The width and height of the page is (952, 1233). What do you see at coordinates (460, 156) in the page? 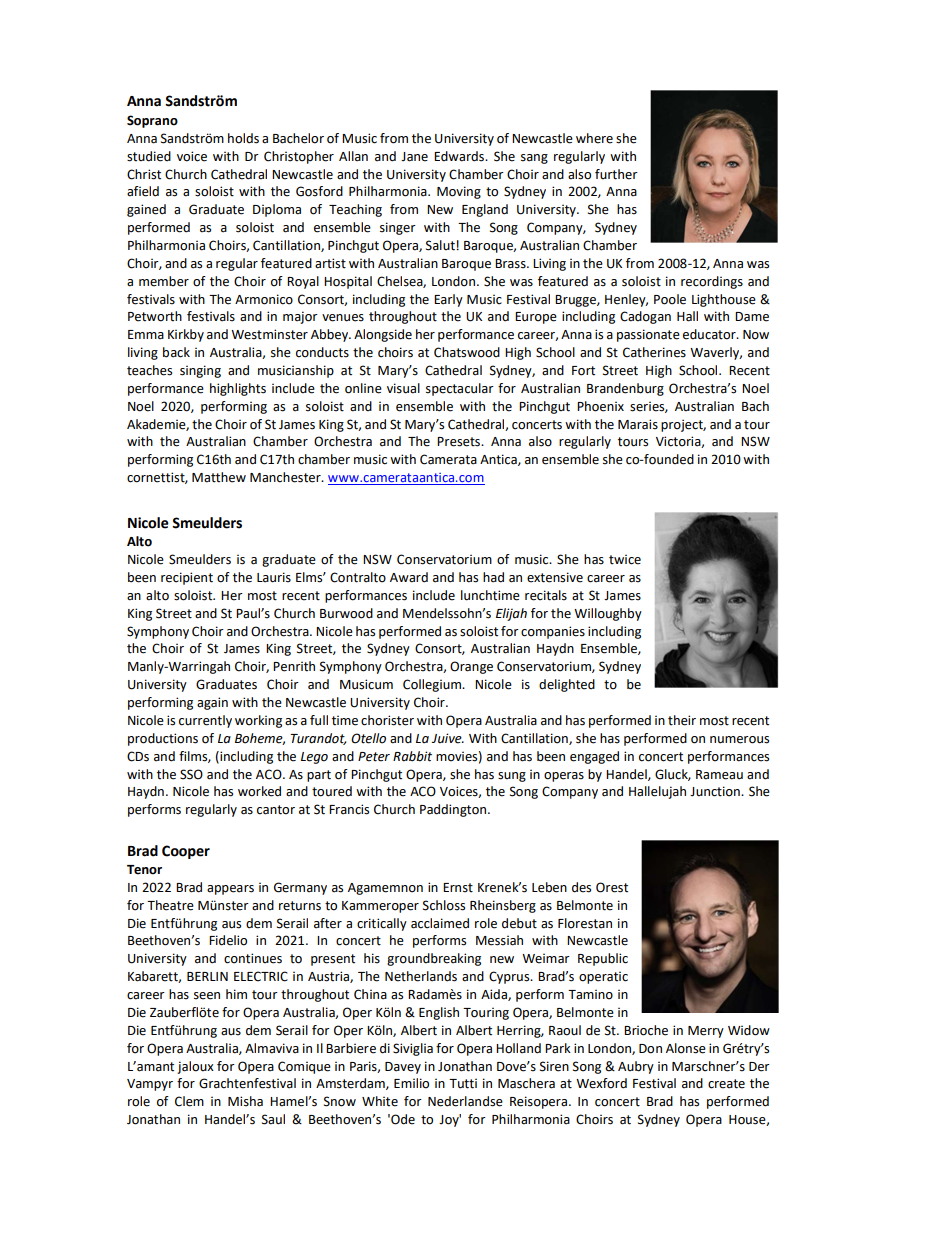
I see `Edwards` at bounding box center [460, 156].
